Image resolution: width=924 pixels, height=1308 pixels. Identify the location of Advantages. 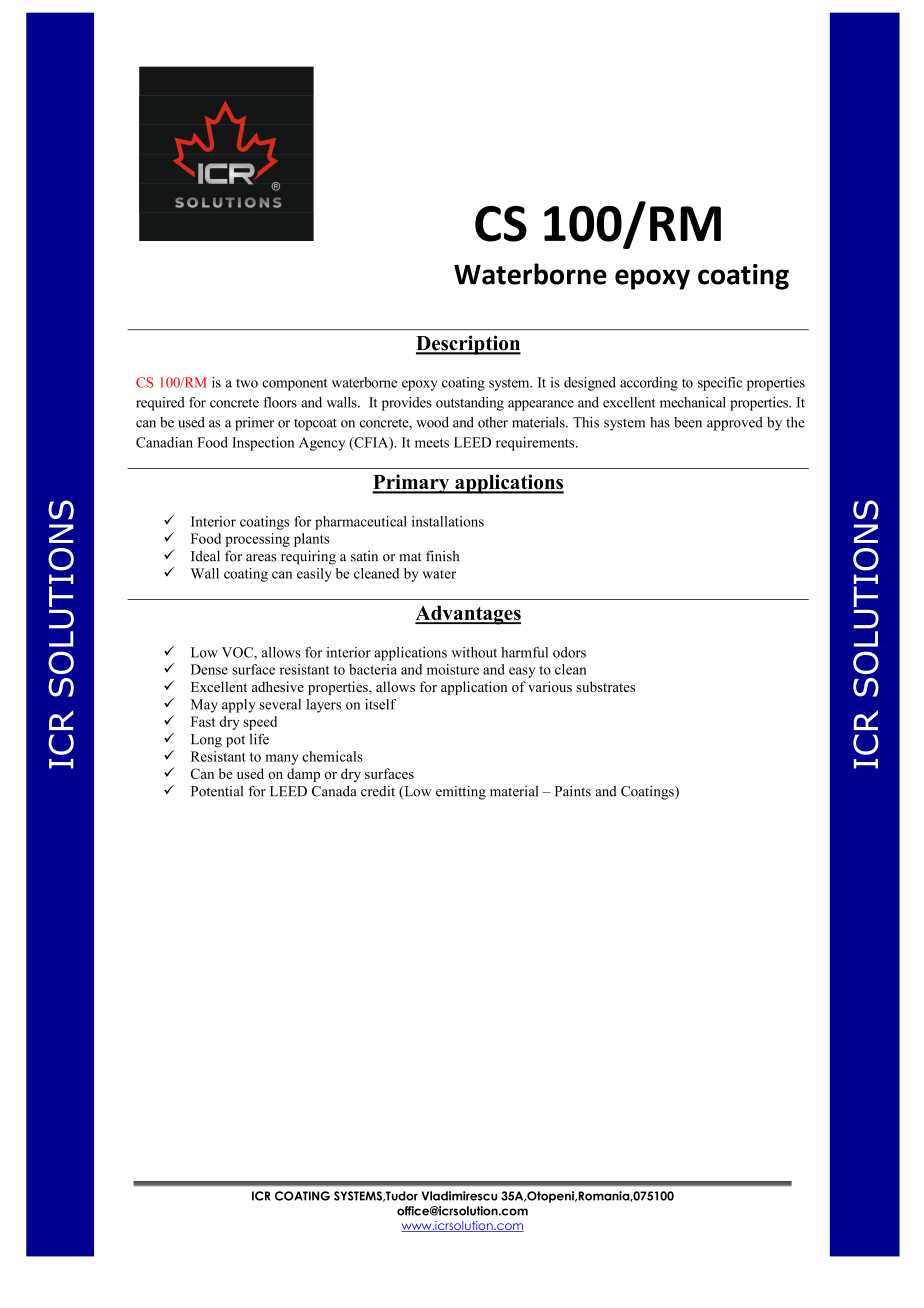
(468, 615).
